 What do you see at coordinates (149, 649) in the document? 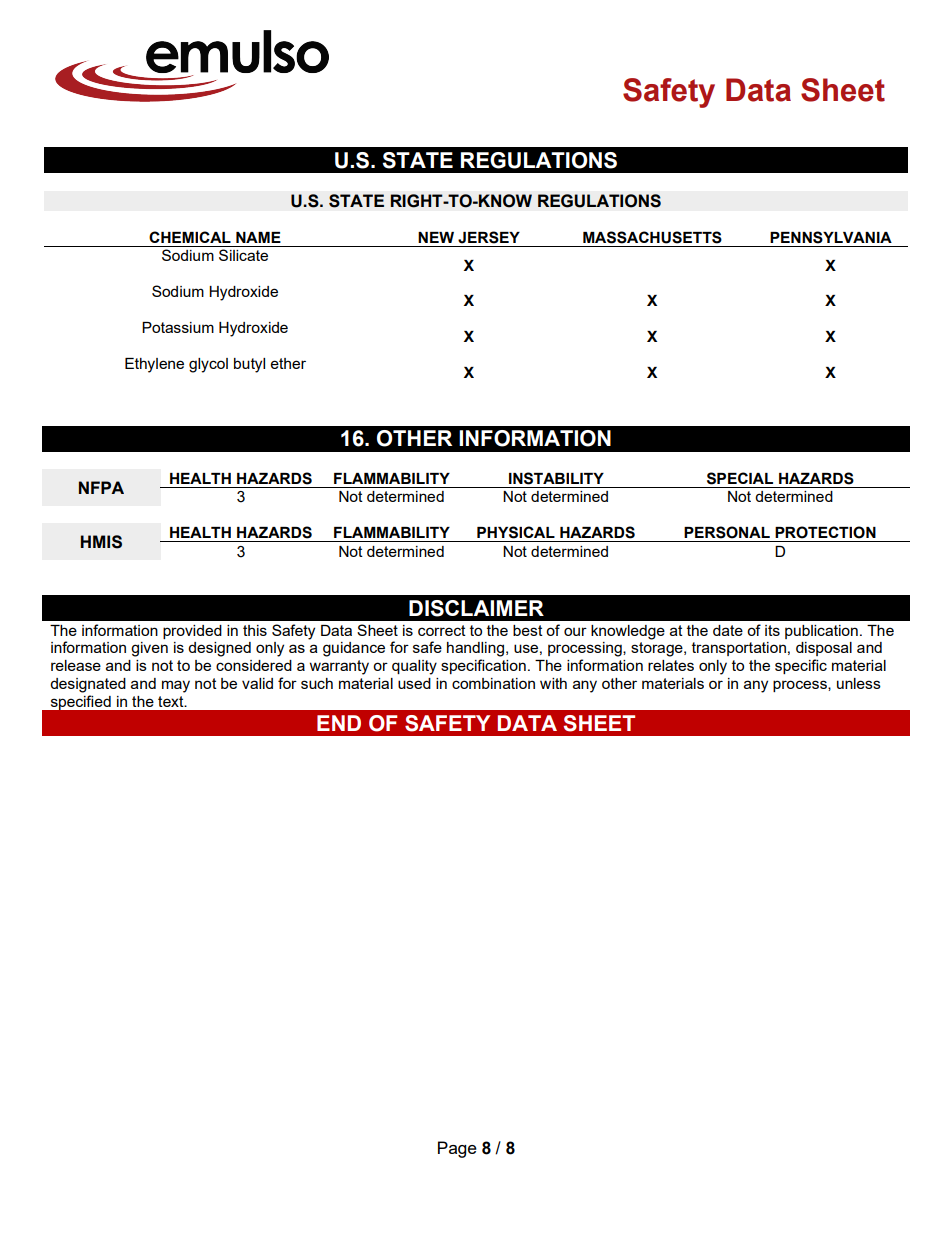
I see `given` at bounding box center [149, 649].
